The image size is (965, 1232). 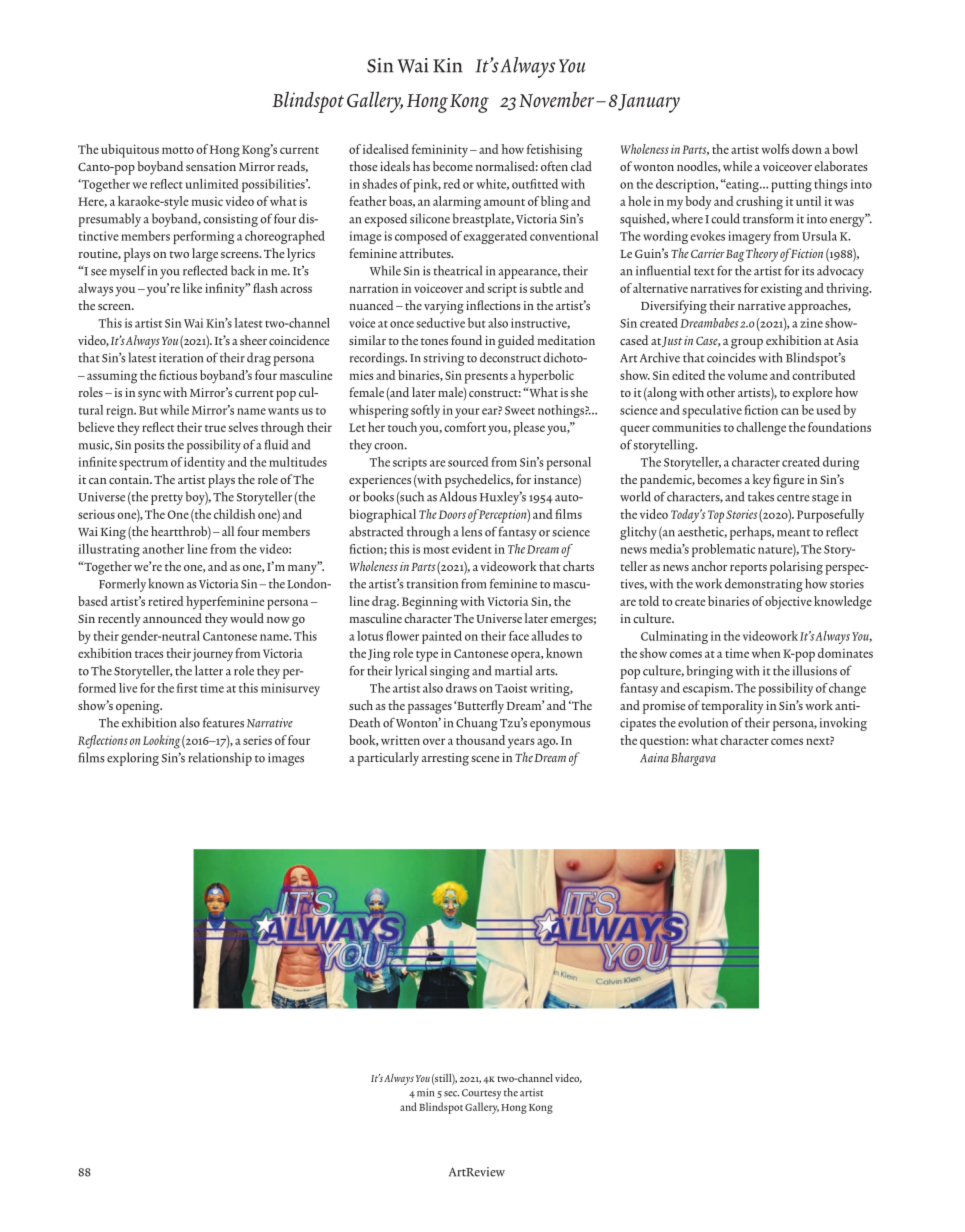 What do you see at coordinates (178, 150) in the document?
I see `motto` at bounding box center [178, 150].
